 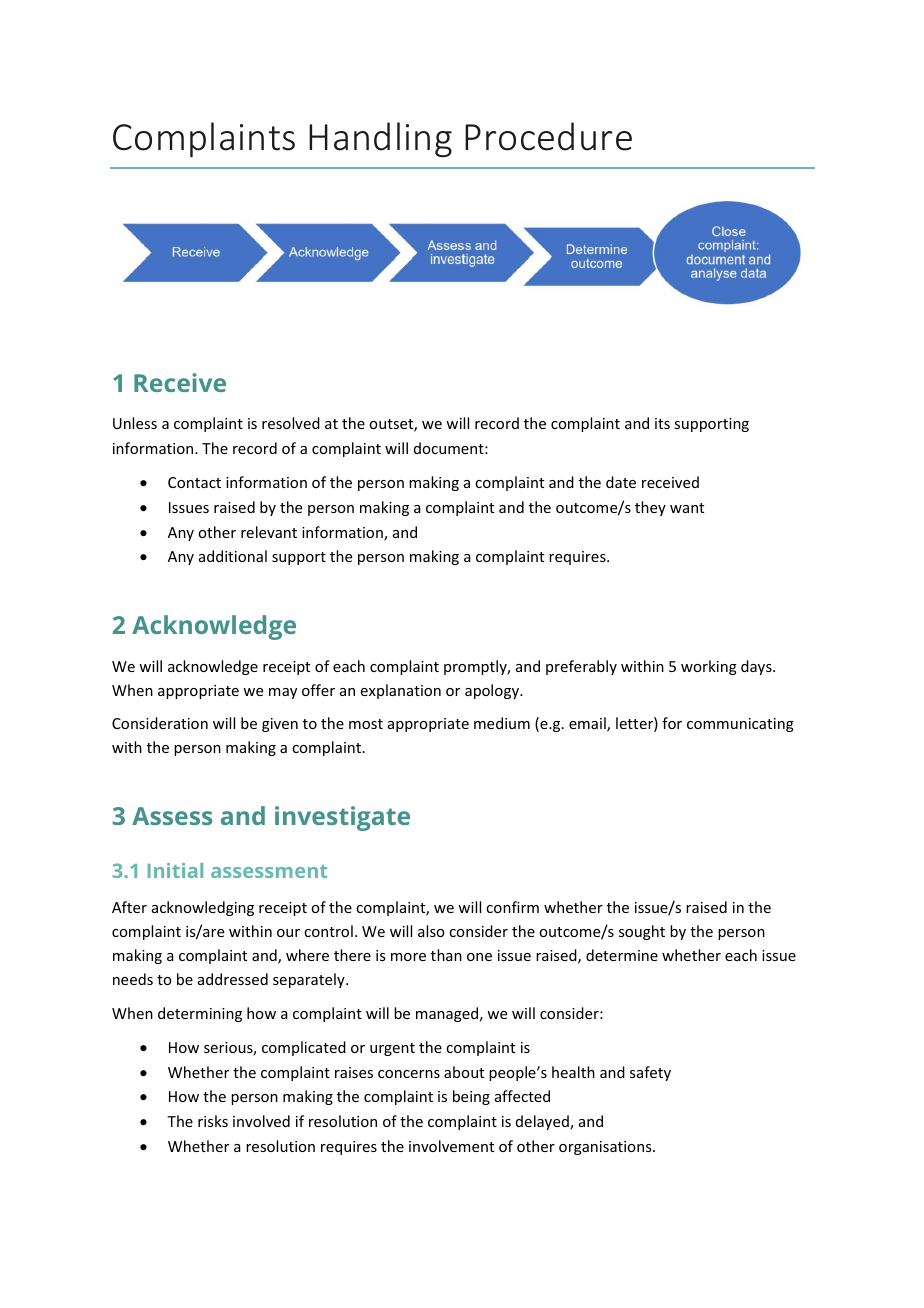 What do you see at coordinates (650, 1073) in the document?
I see `safety` at bounding box center [650, 1073].
